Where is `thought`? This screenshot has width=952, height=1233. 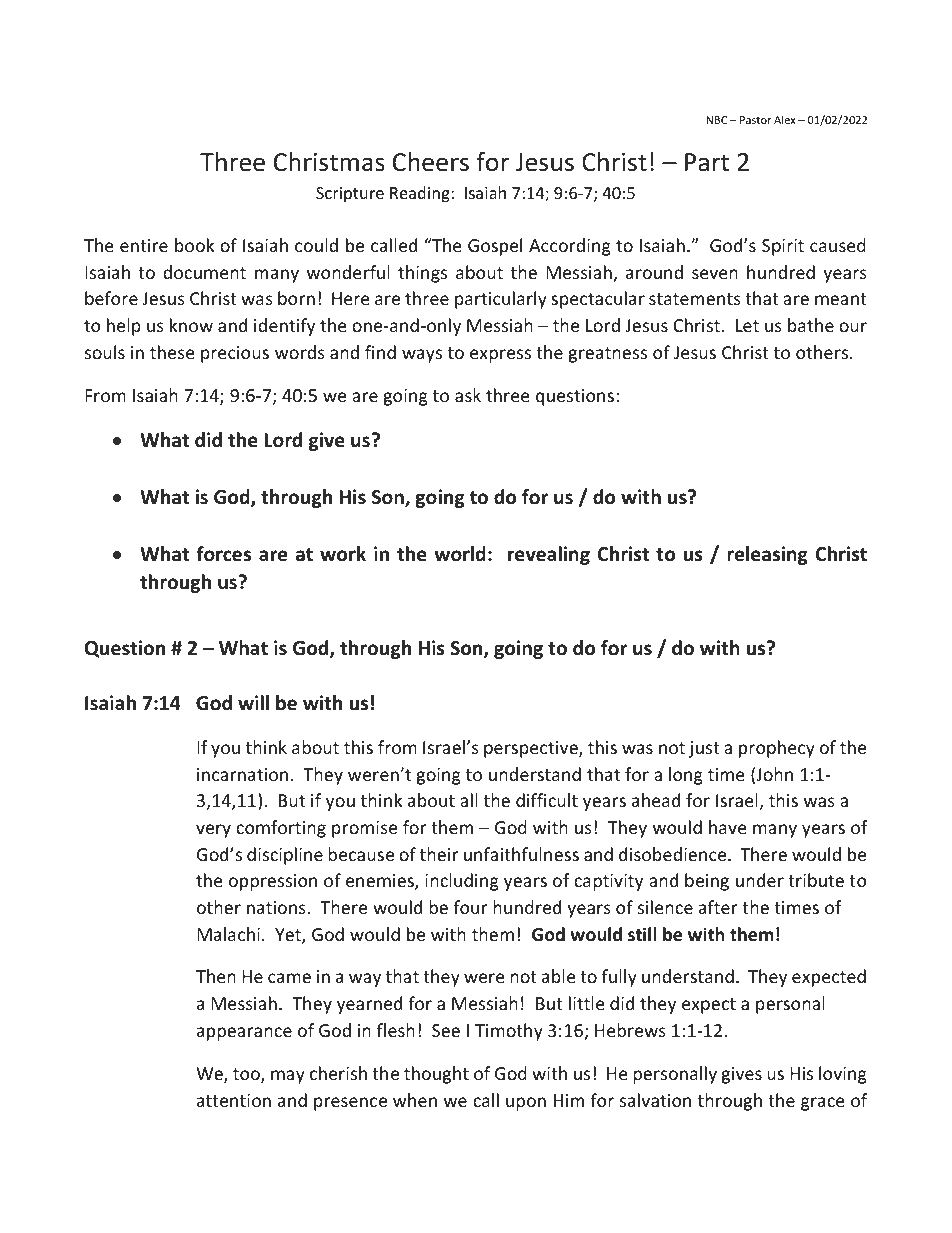
thought is located at coordinates (436, 1075).
